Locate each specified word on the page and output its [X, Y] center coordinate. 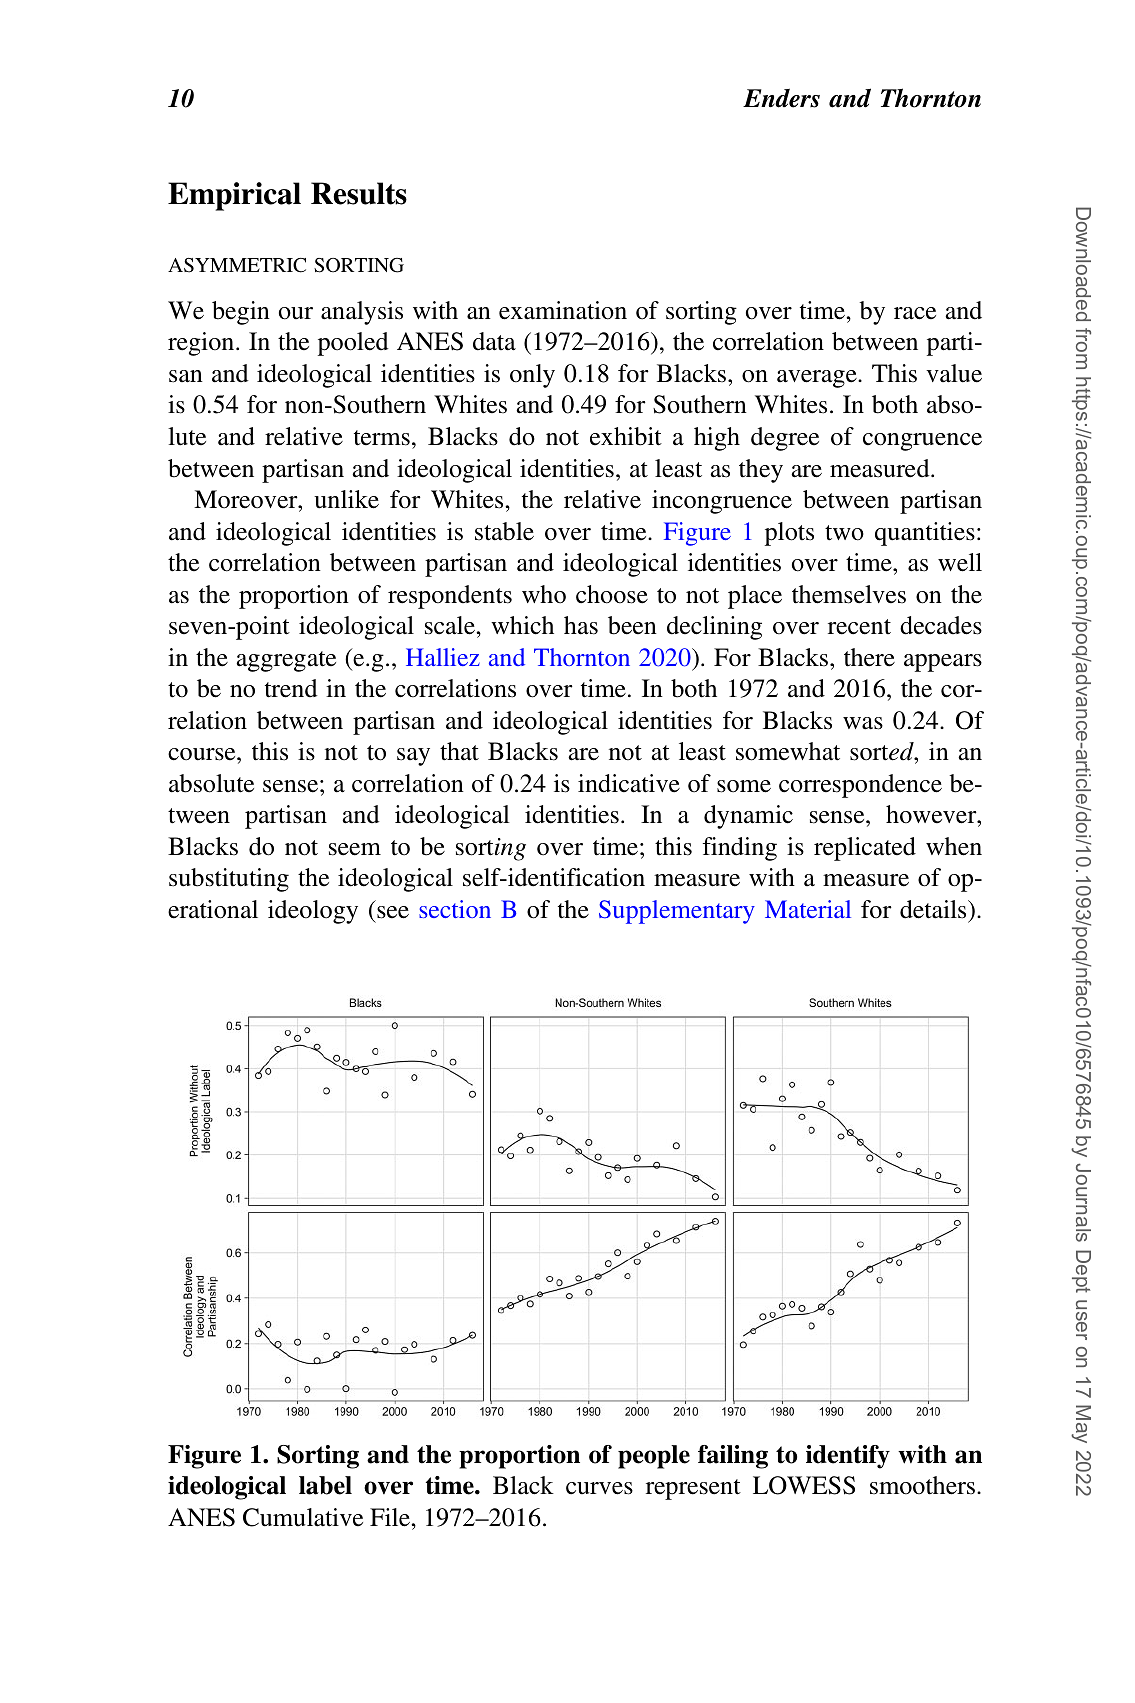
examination [563, 310]
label [325, 1485]
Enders [781, 98]
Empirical [234, 196]
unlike [346, 499]
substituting [229, 880]
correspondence [860, 786]
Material [808, 909]
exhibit [626, 436]
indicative [629, 783]
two [844, 533]
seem [355, 849]
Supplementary [677, 912]
